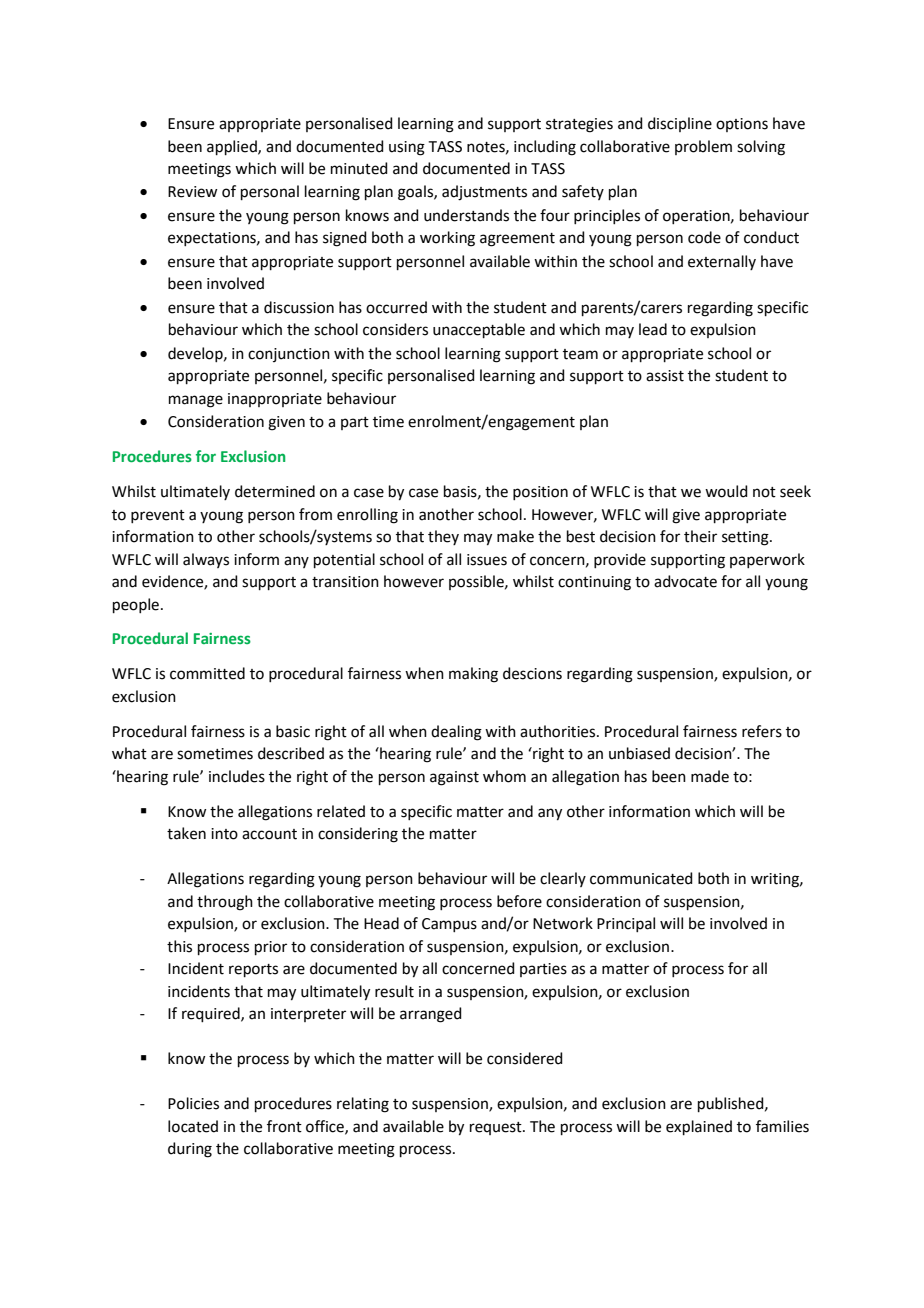 The image size is (924, 1308). Describe the element at coordinates (207, 673) in the document. I see `committed` at that location.
